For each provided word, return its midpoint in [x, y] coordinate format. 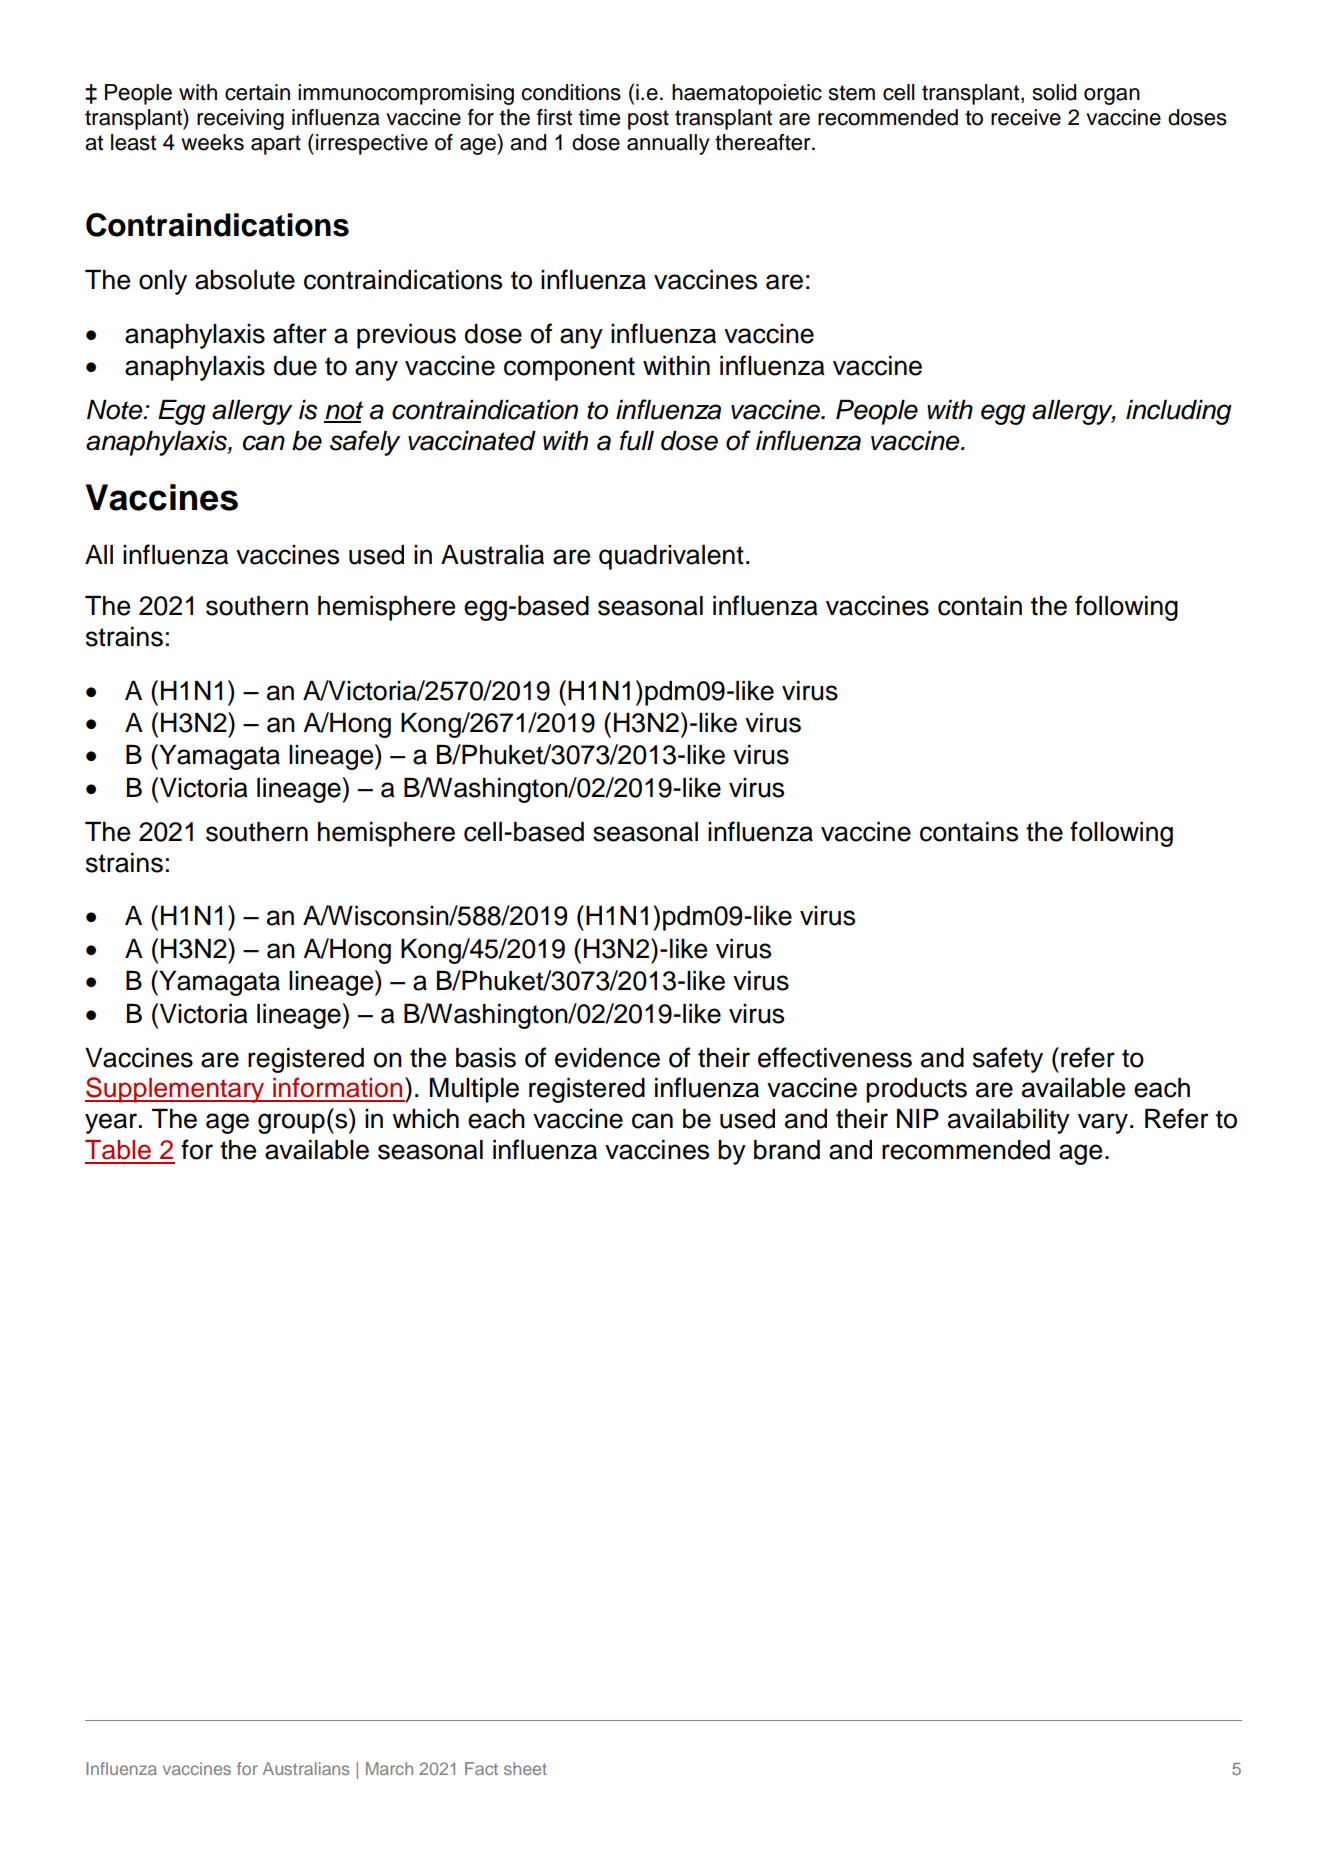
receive [1026, 117]
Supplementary [176, 1090]
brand [787, 1150]
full [637, 440]
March [389, 1768]
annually [668, 144]
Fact [481, 1768]
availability [1009, 1121]
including [1179, 412]
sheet [525, 1768]
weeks [212, 142]
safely [365, 443]
